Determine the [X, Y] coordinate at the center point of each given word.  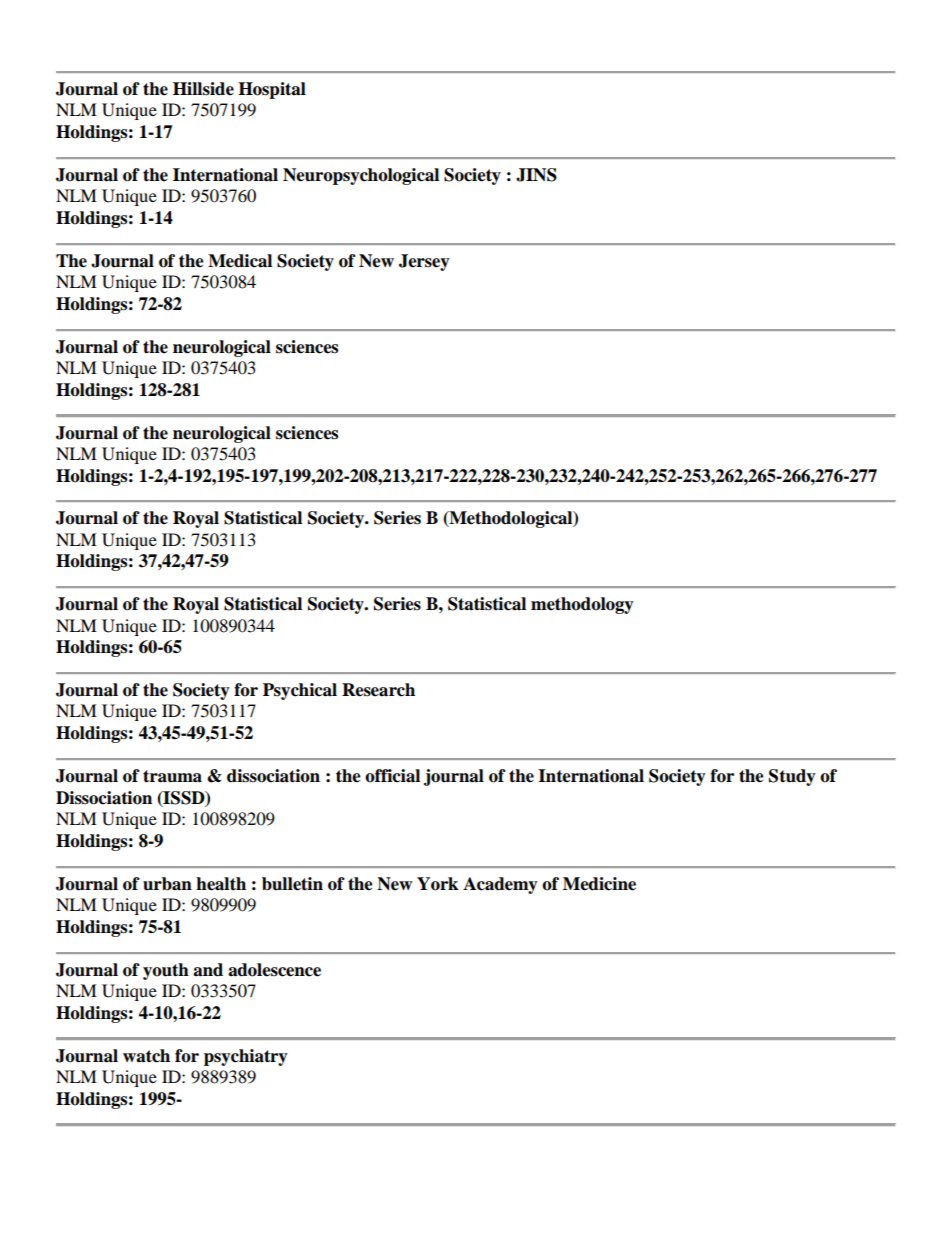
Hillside [203, 89]
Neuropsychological [361, 176]
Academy [500, 885]
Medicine [599, 884]
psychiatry [246, 1057]
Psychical [300, 691]
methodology [582, 605]
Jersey [424, 262]
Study [792, 777]
